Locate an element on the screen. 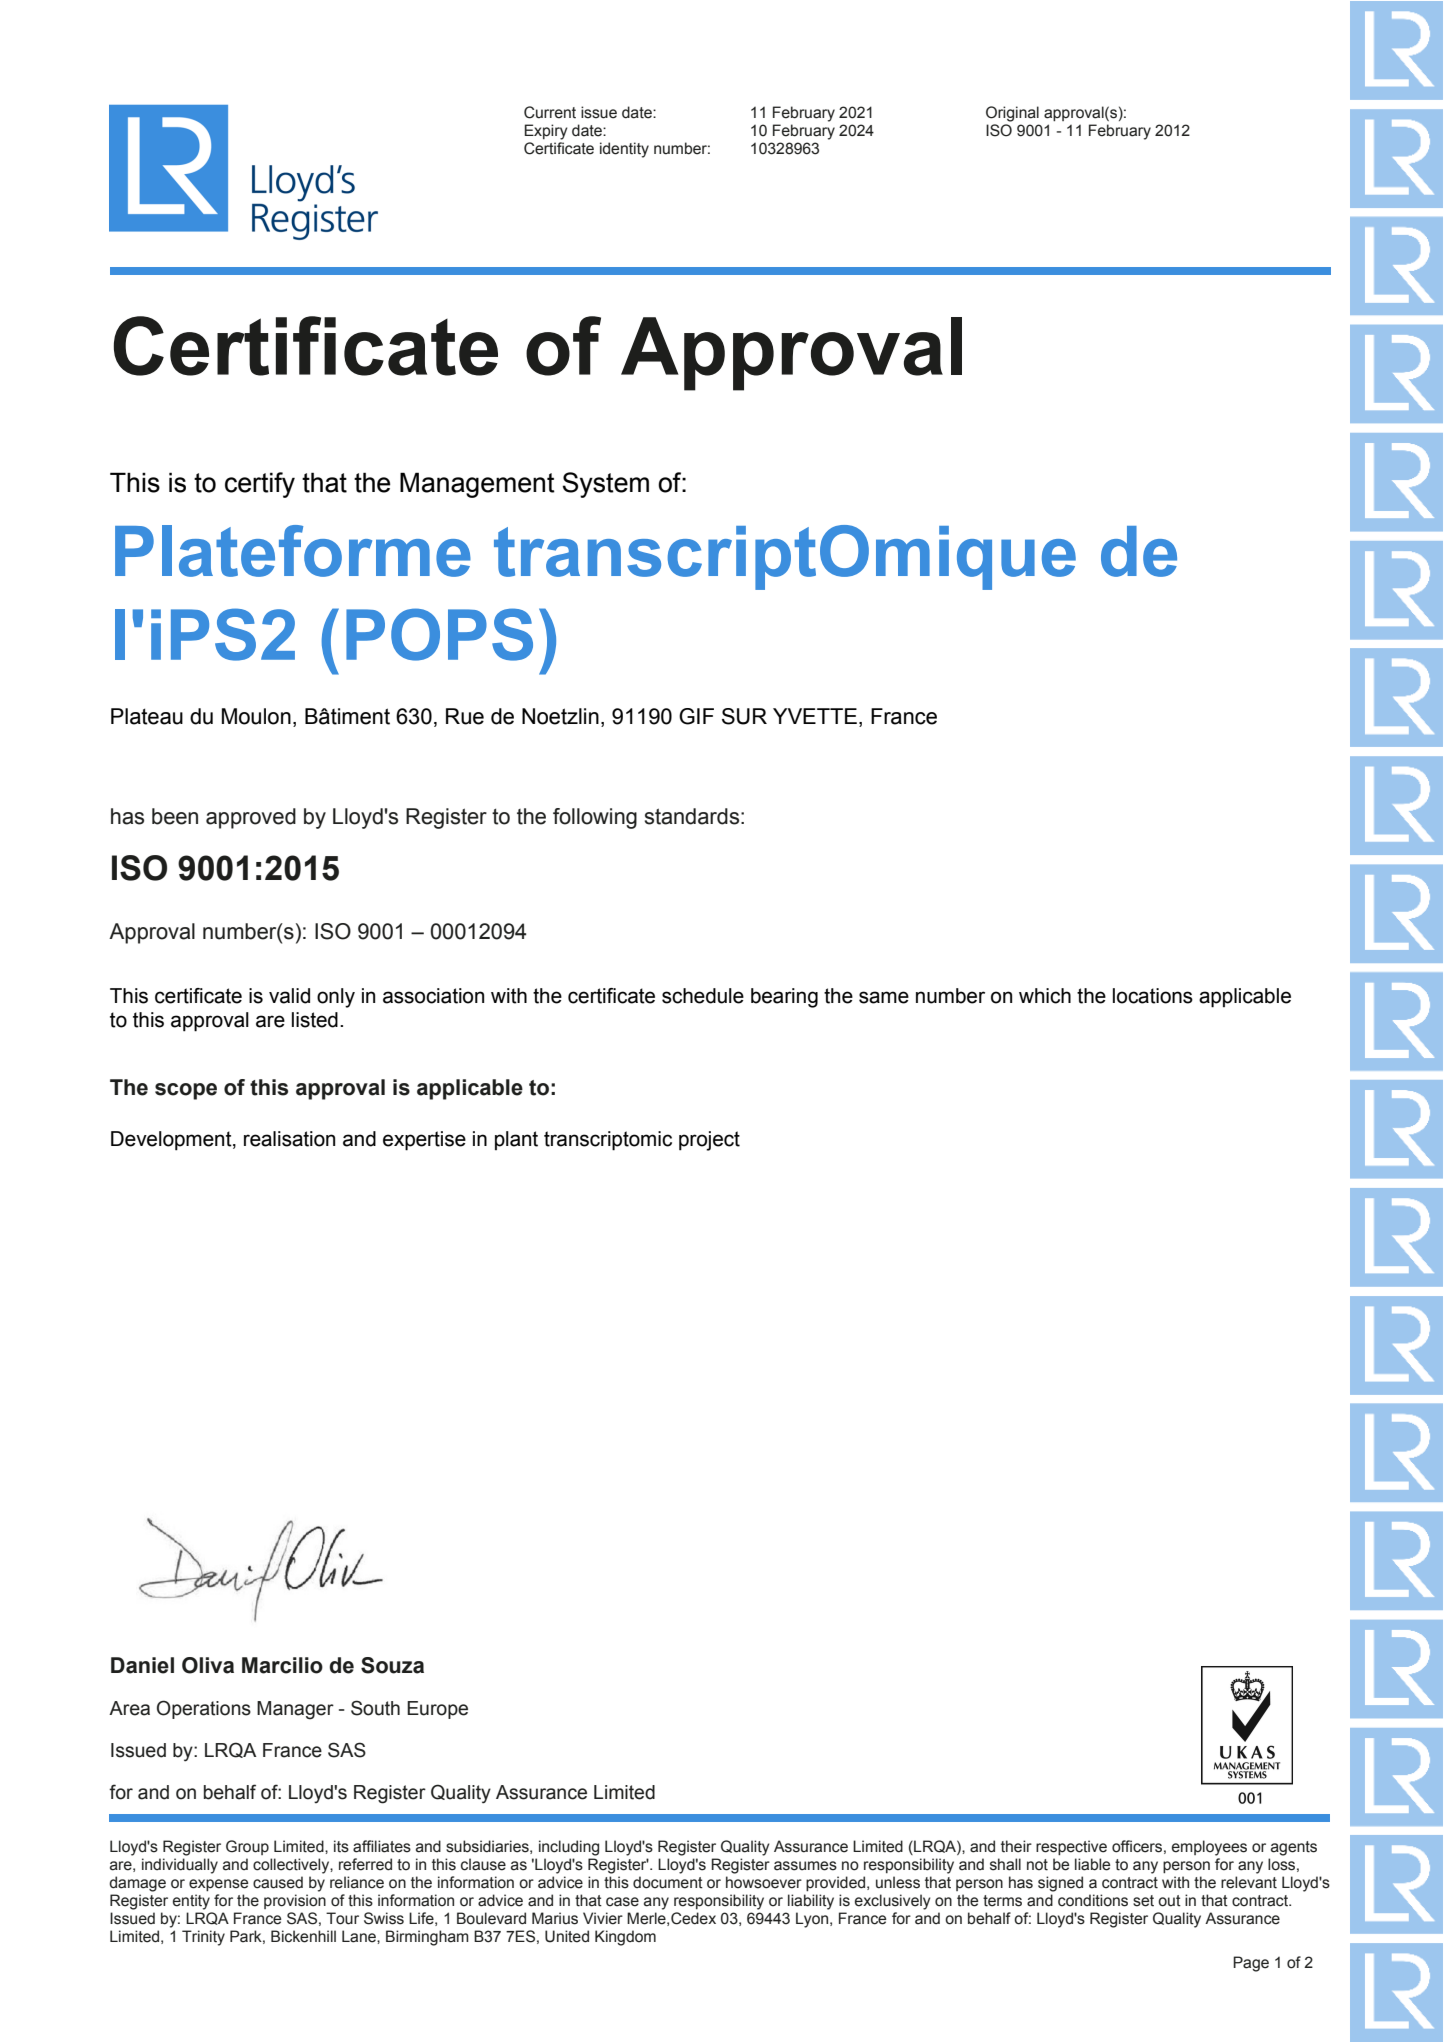  Expiry is located at coordinates (546, 132).
